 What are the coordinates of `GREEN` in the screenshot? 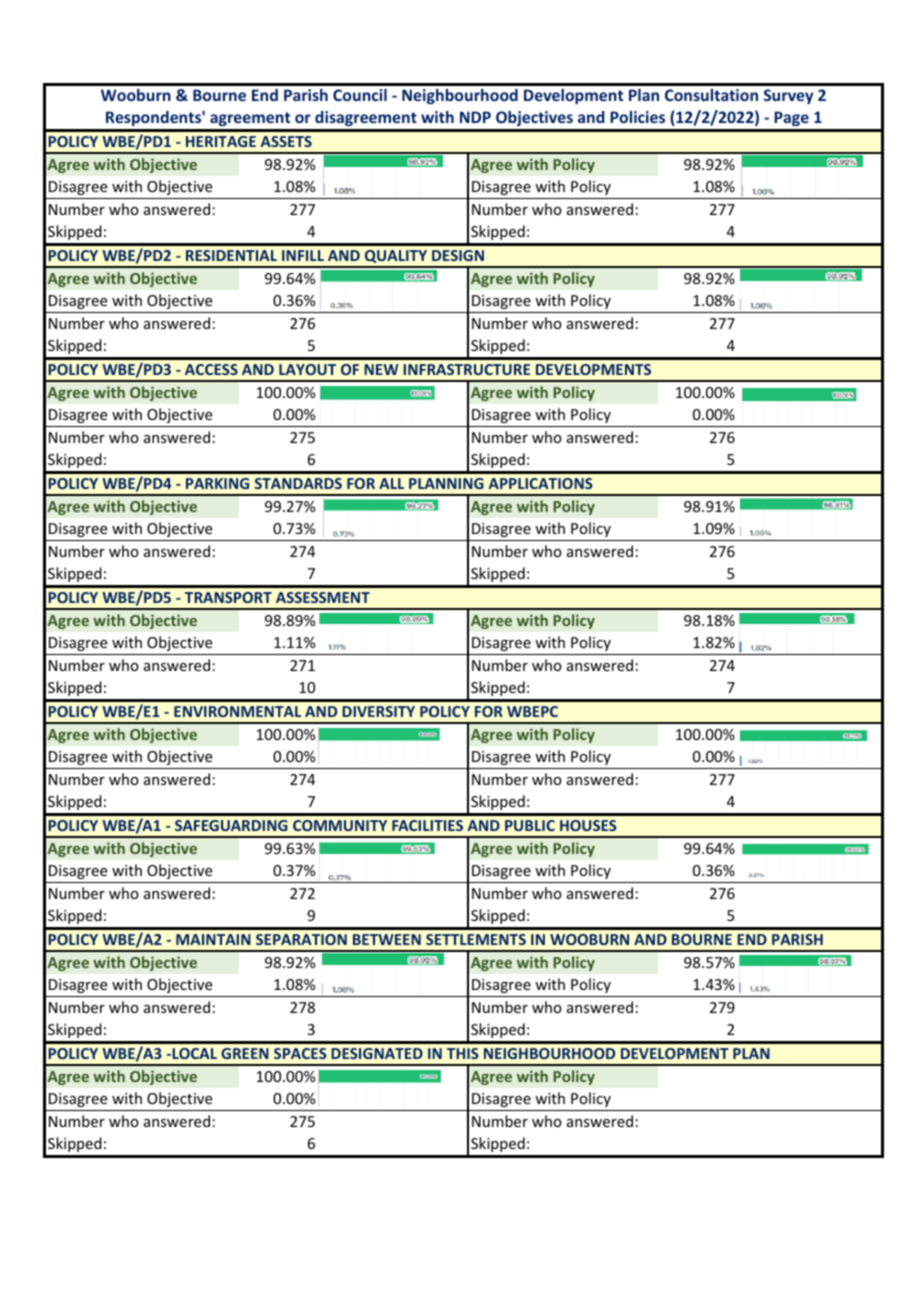 It's located at (245, 1053).
